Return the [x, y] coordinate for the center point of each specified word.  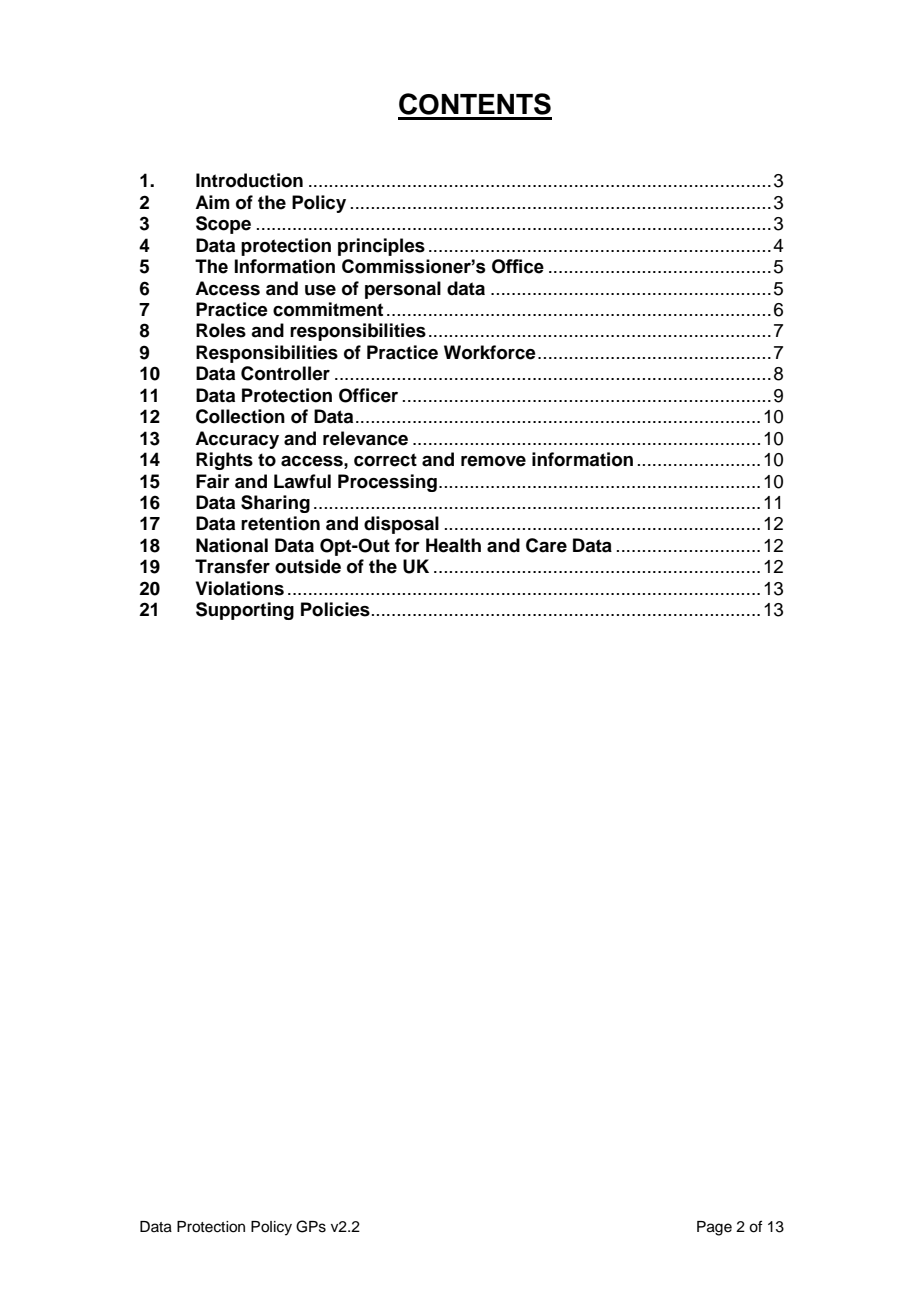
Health [453, 545]
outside [308, 566]
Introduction [249, 180]
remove [493, 461]
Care [546, 545]
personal [403, 290]
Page [714, 1228]
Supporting [245, 611]
